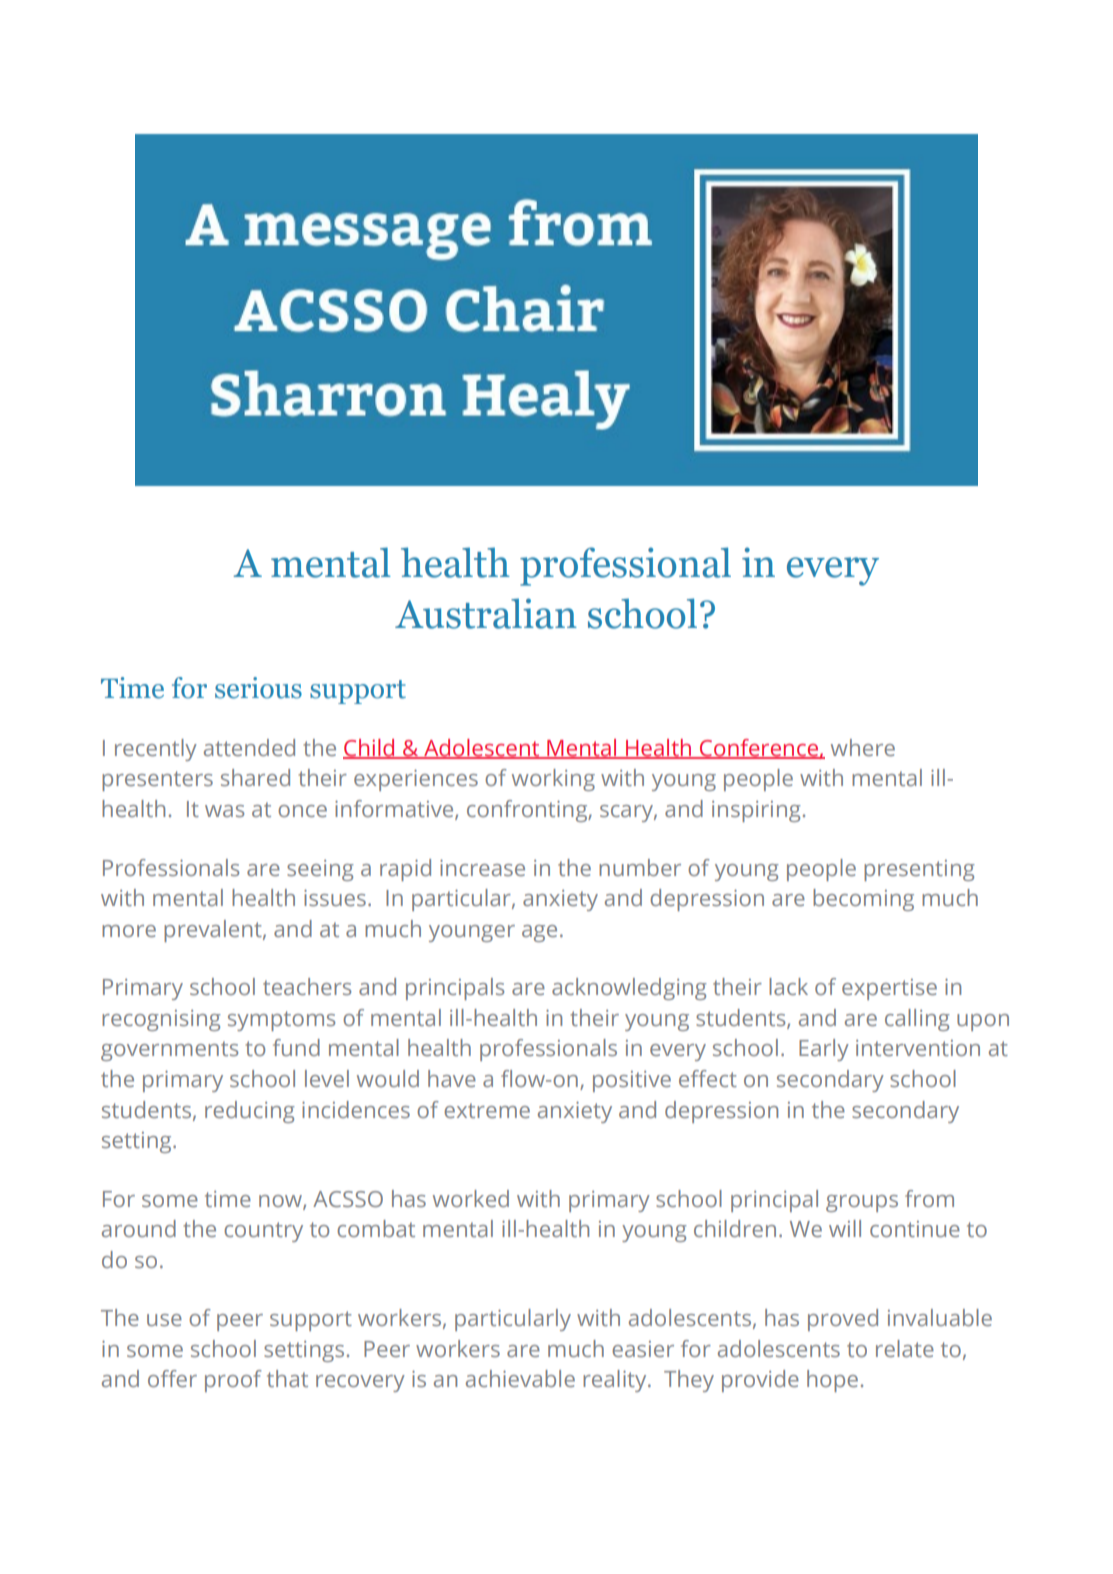  Describe the element at coordinates (553, 780) in the screenshot. I see `working` at that location.
